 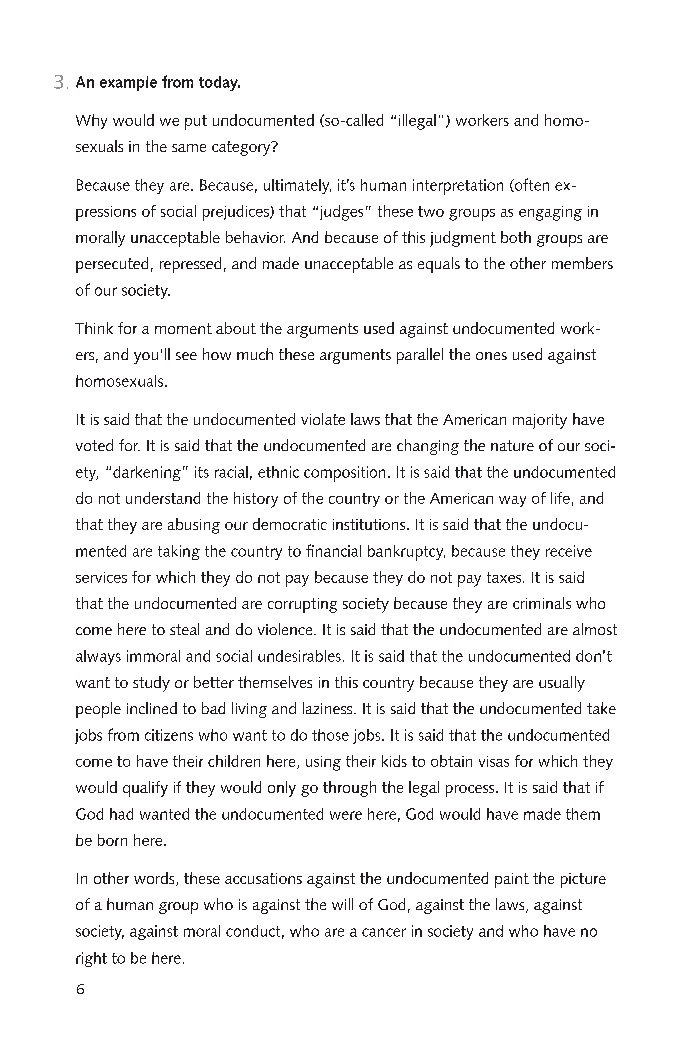 I want to click on engaging, so click(x=550, y=213).
